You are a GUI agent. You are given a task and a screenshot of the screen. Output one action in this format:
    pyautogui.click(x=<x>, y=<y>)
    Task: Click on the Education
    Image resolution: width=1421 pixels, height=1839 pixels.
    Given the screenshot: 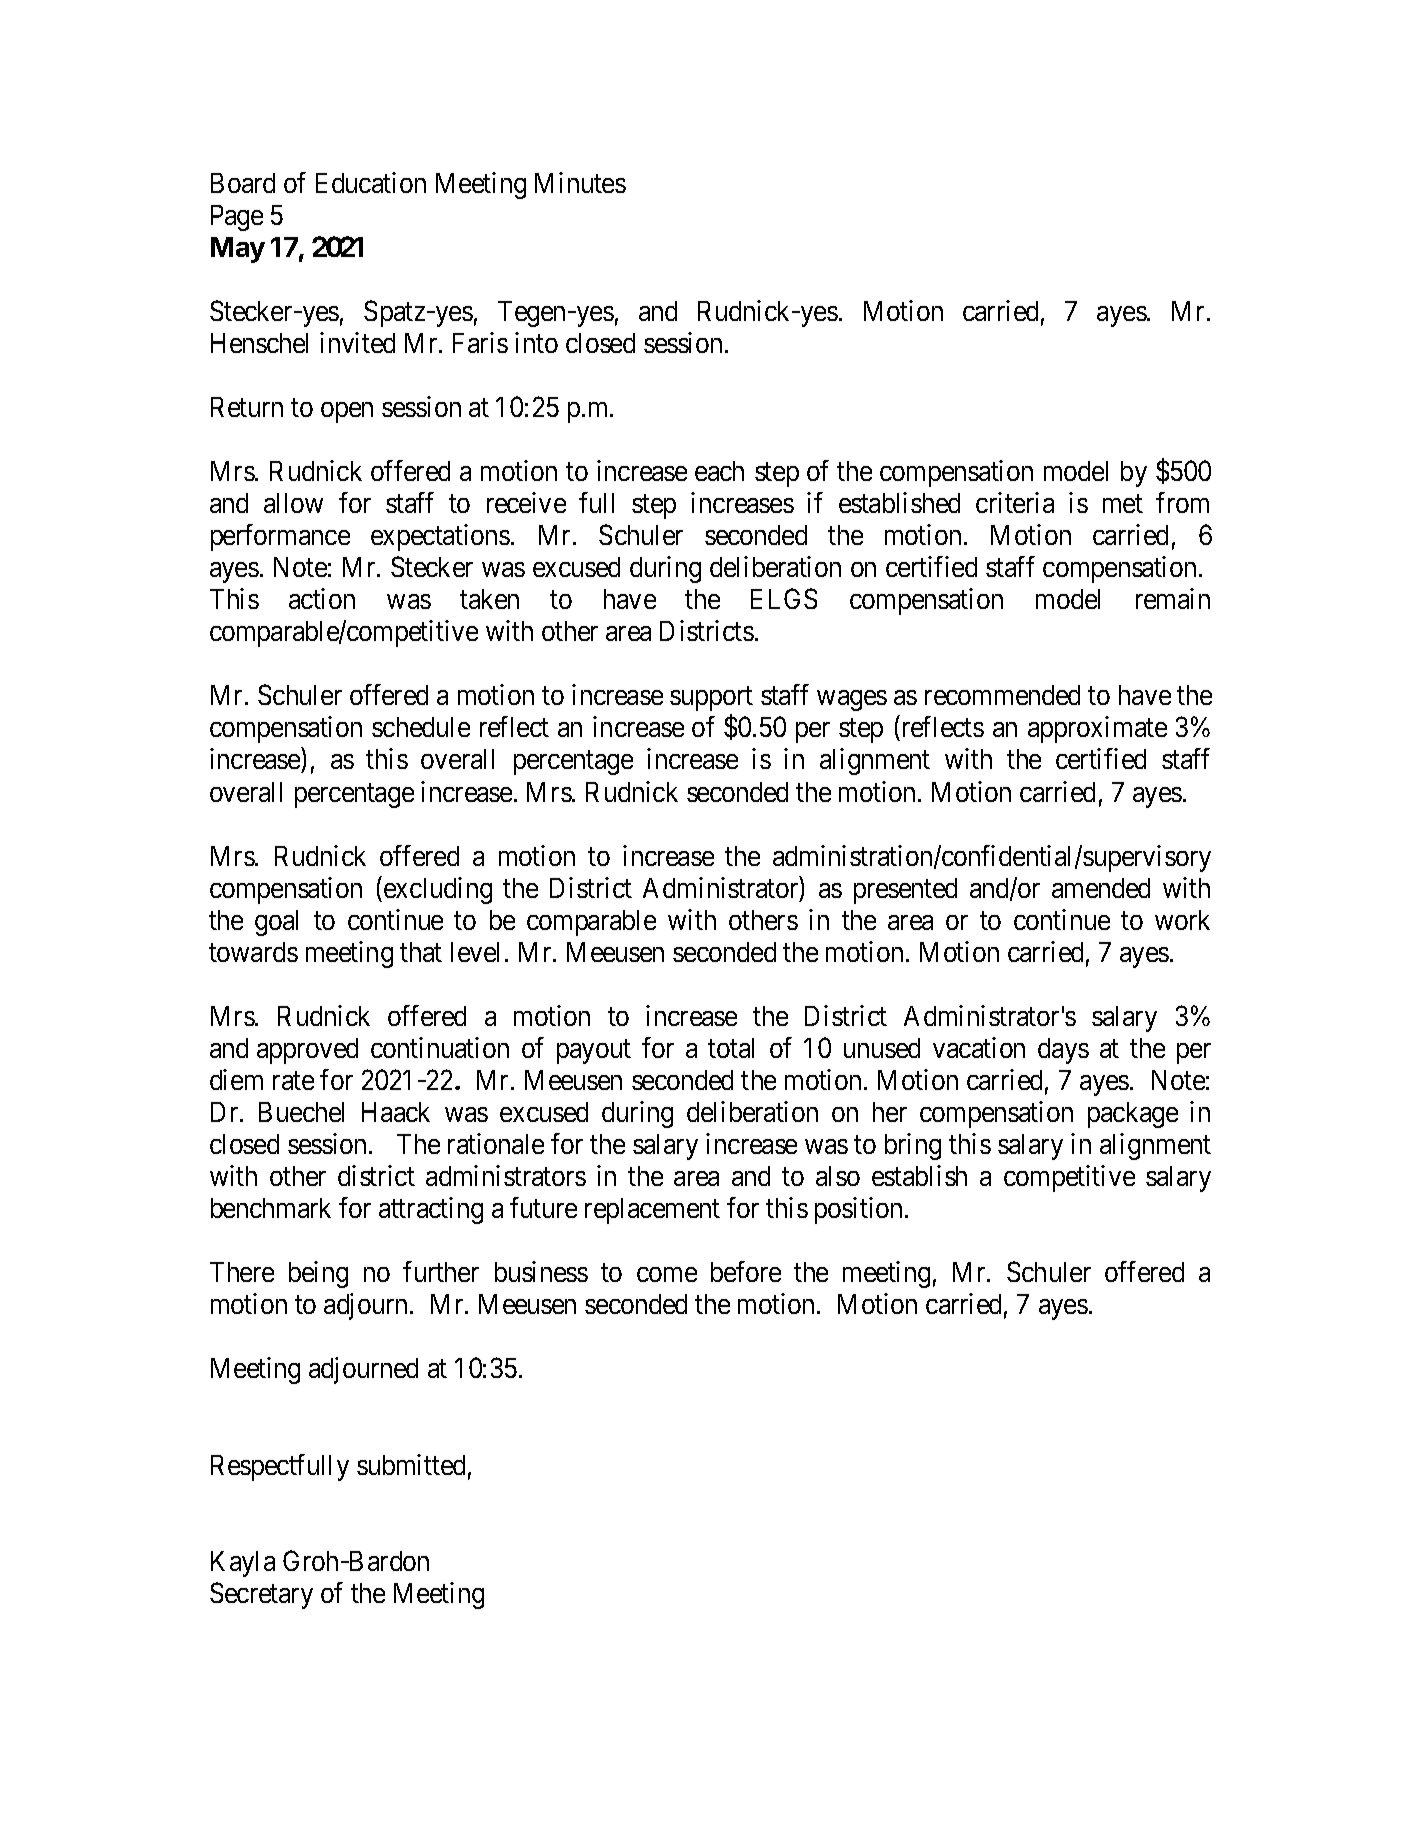 What is the action you would take?
    pyautogui.click(x=371, y=182)
